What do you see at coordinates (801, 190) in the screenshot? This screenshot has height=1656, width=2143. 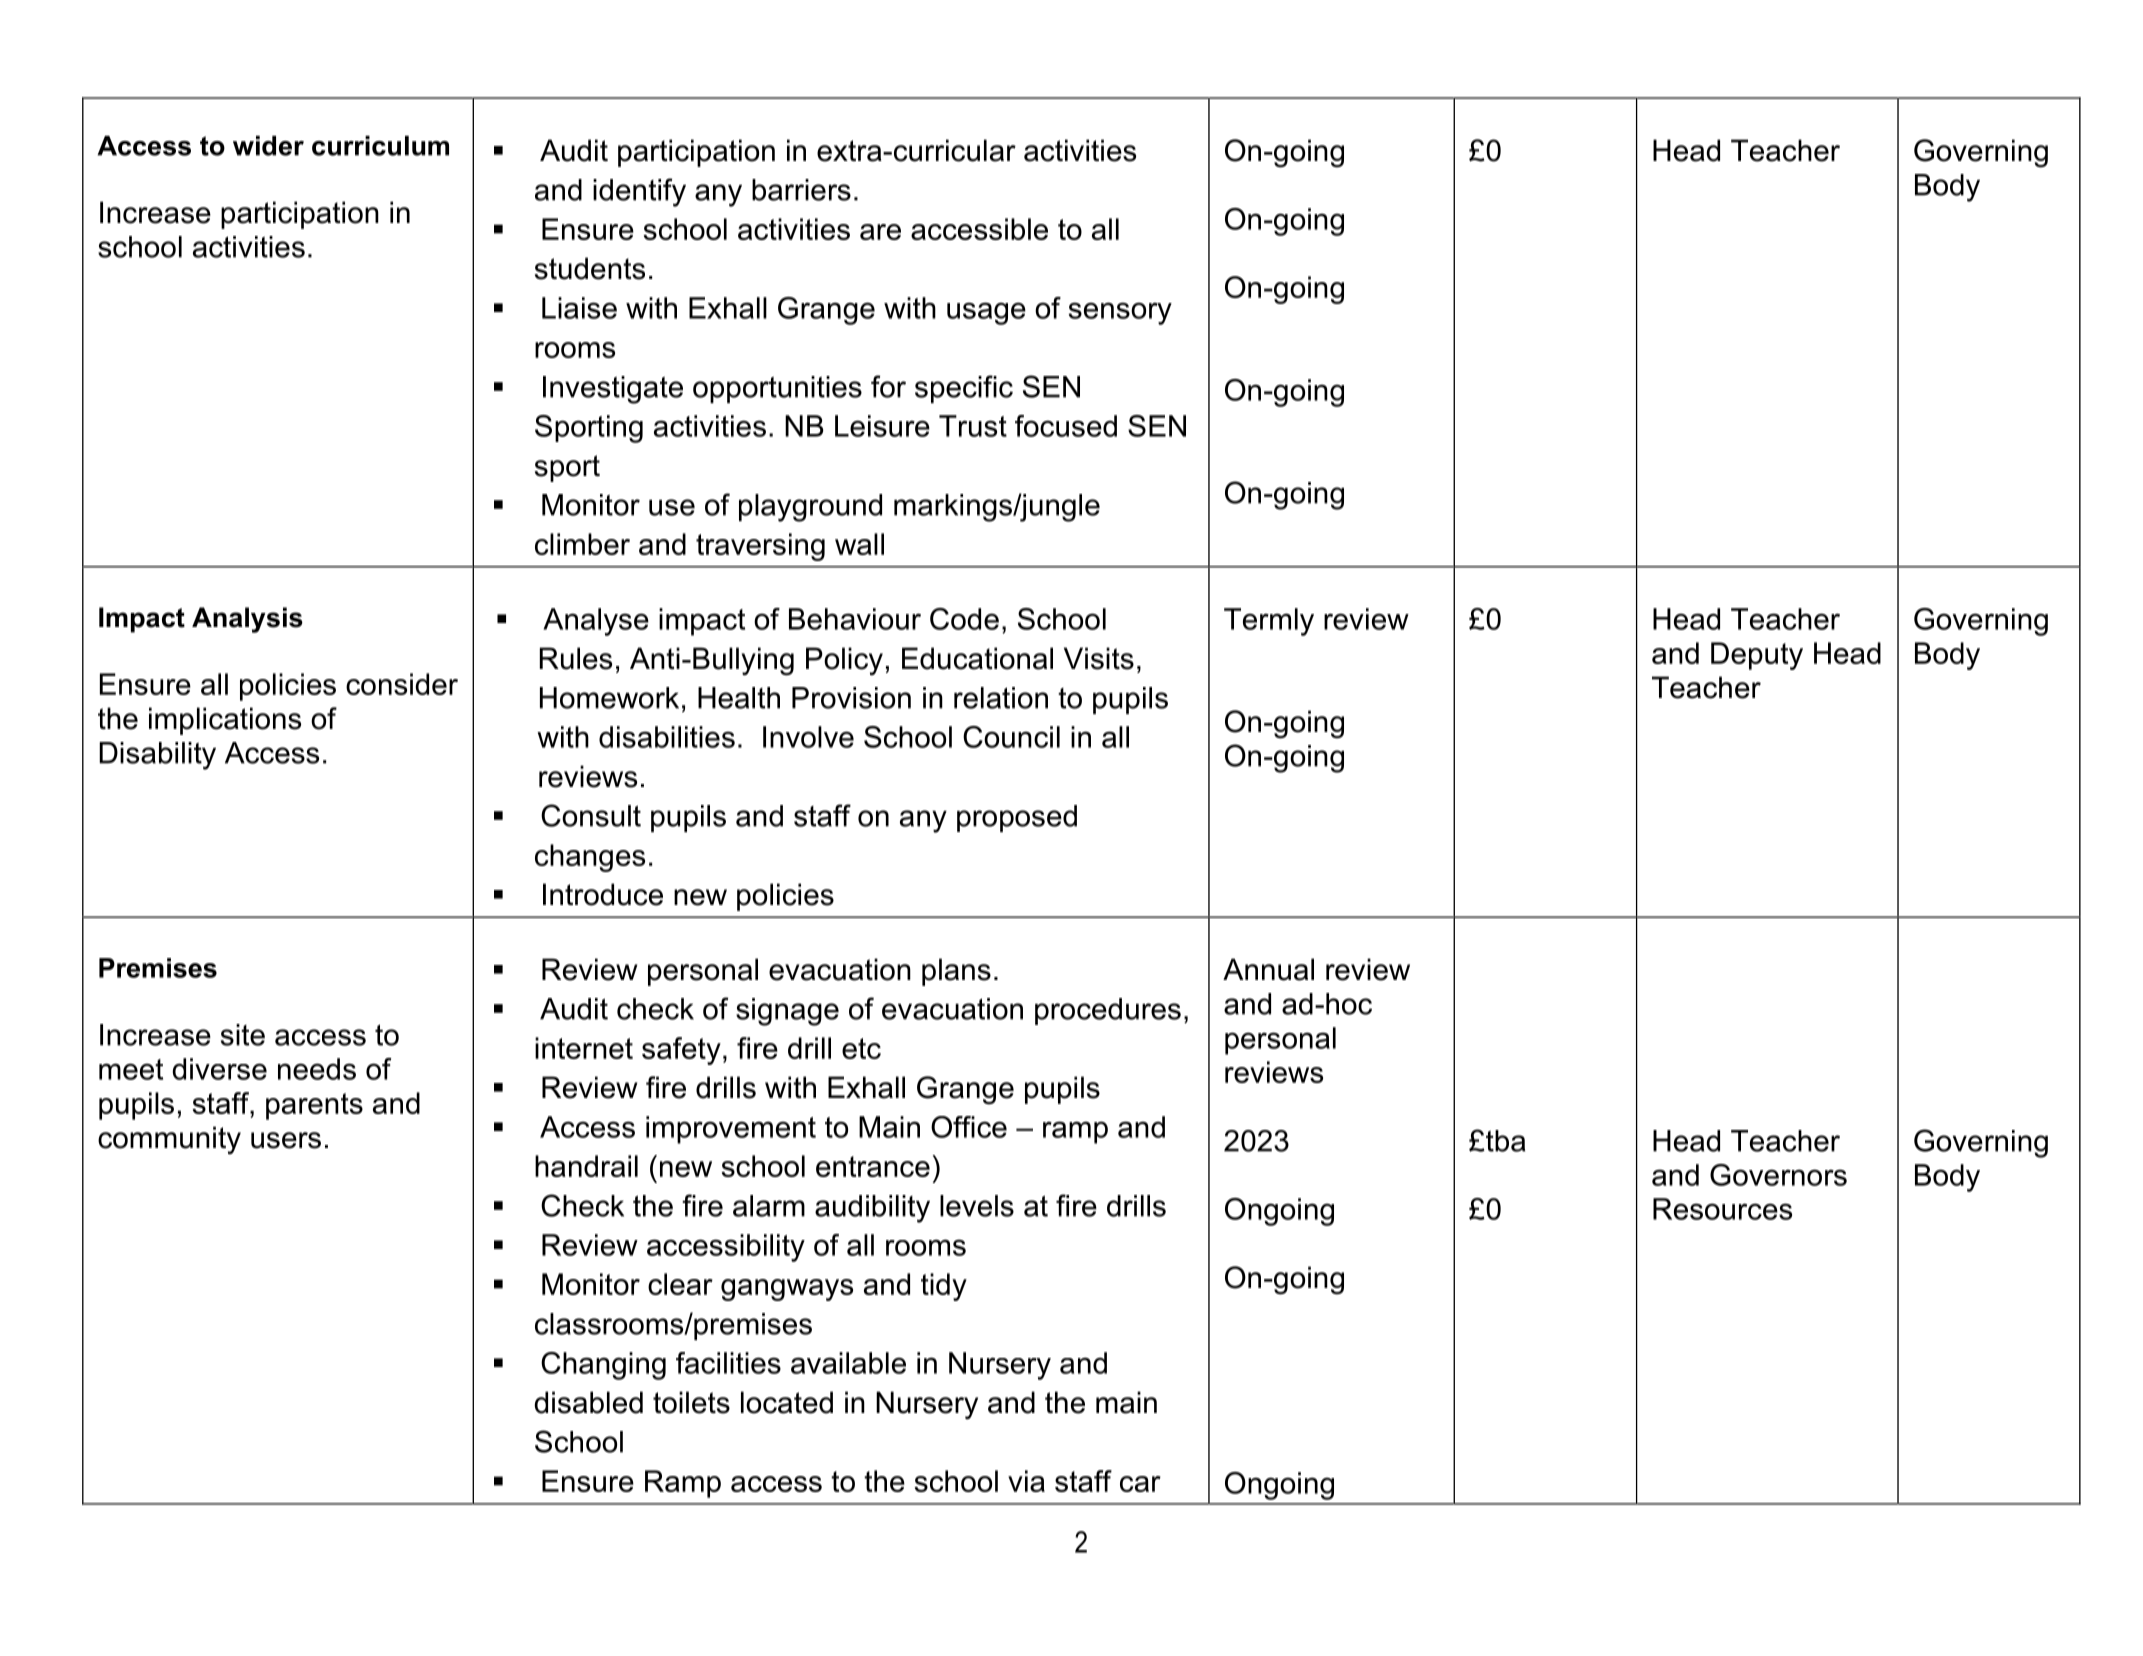 I see `barriers` at bounding box center [801, 190].
